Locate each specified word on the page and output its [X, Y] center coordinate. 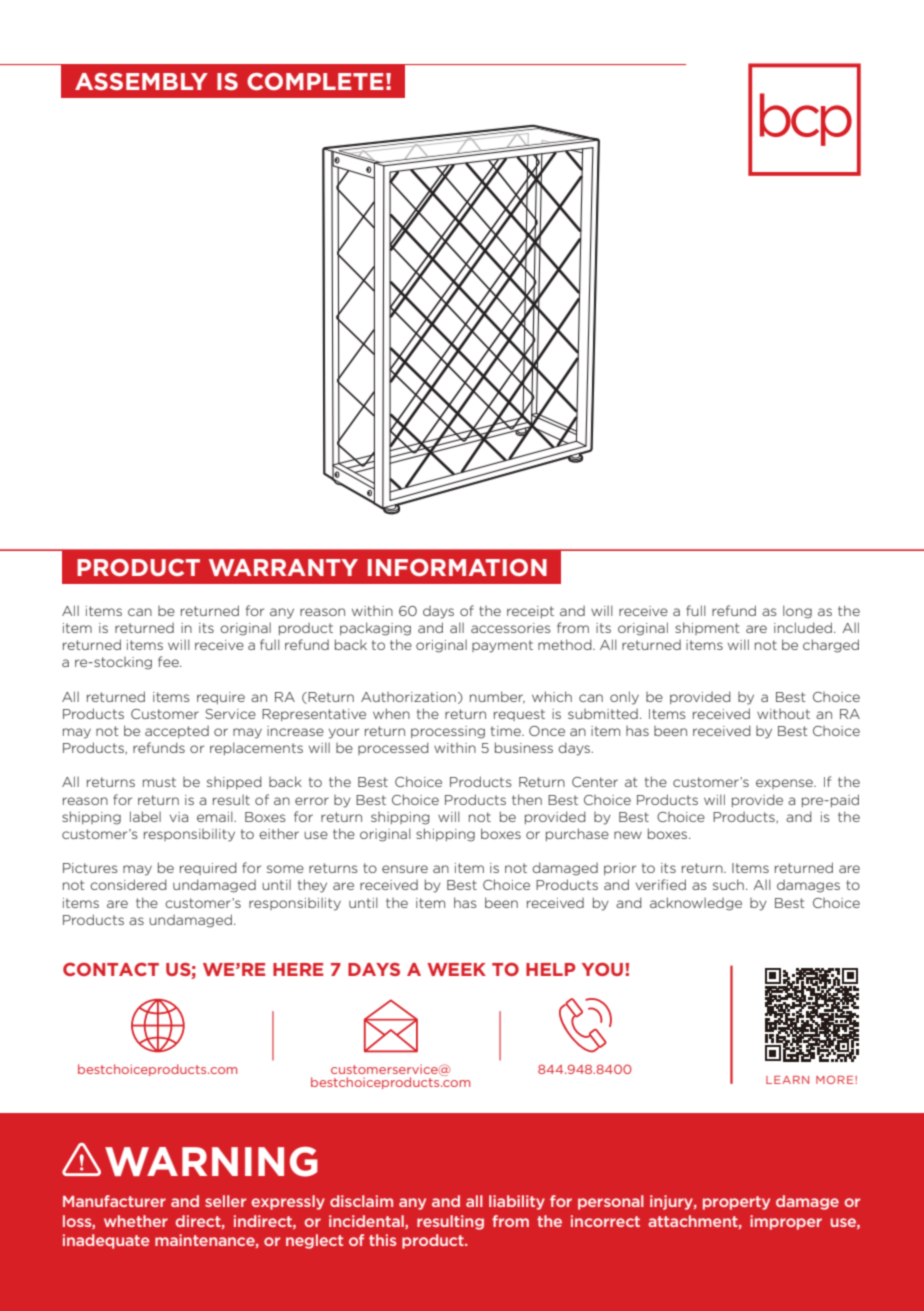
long [797, 612]
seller [225, 1201]
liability [517, 1202]
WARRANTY [283, 567]
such [728, 884]
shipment [707, 628]
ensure [405, 869]
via [179, 817]
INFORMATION [457, 567]
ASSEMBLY [141, 81]
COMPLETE [315, 81]
